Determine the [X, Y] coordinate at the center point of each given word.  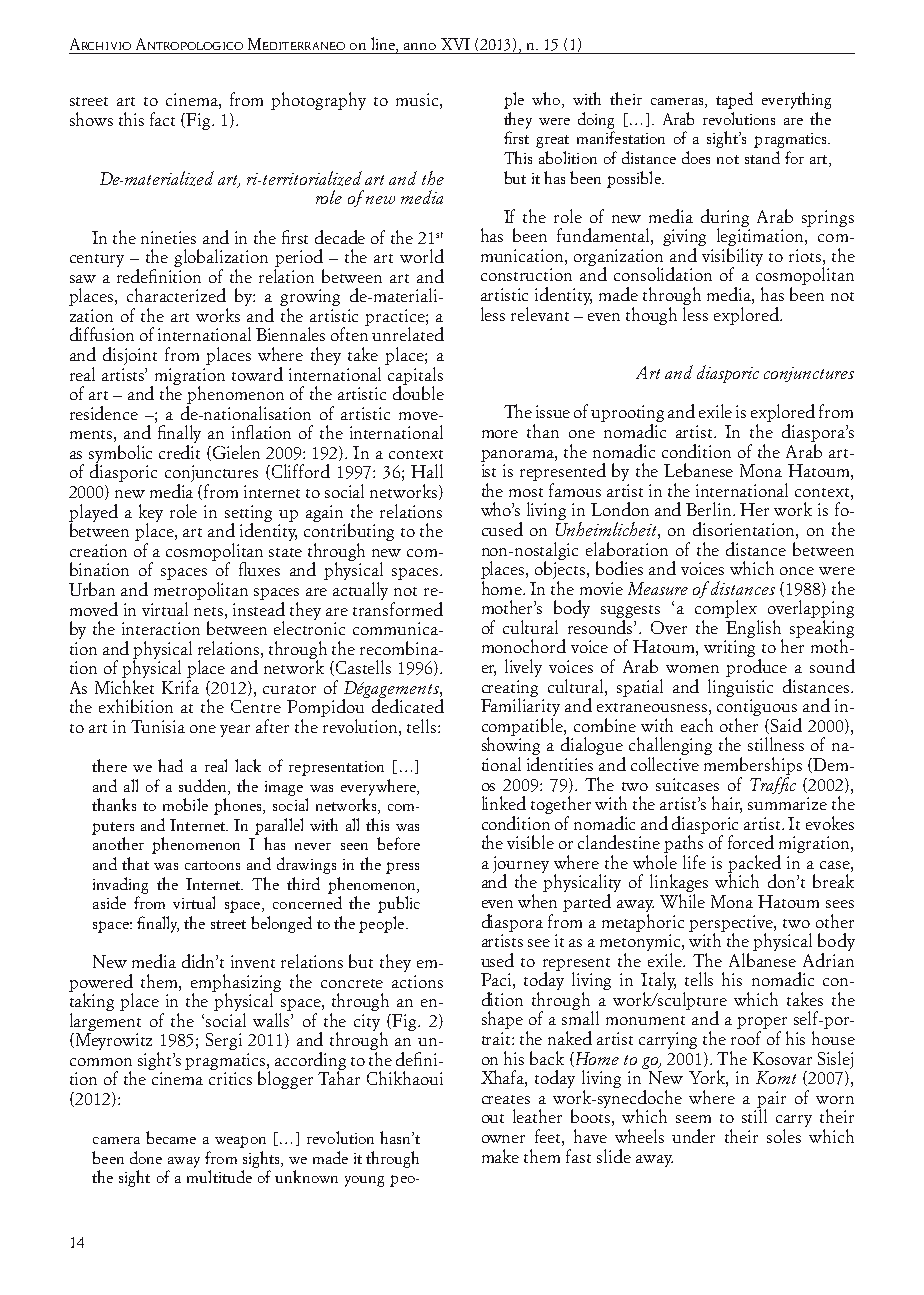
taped [734, 100]
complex [727, 610]
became [171, 1137]
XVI [455, 44]
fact [162, 119]
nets [210, 611]
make [500, 1156]
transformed [398, 607]
